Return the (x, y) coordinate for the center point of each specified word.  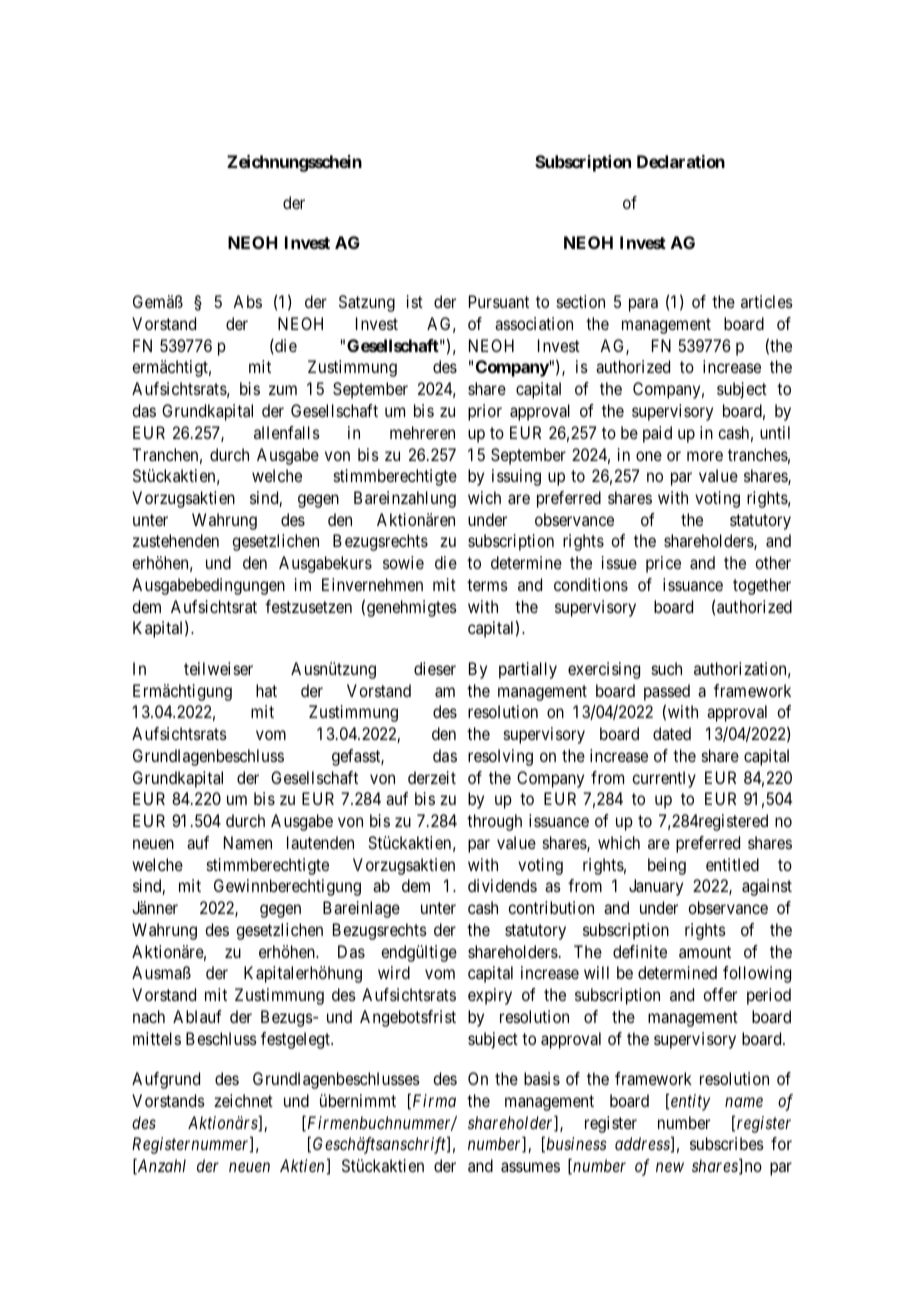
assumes (530, 1167)
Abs (247, 301)
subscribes (727, 1143)
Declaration (681, 161)
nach (149, 1016)
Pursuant (499, 301)
